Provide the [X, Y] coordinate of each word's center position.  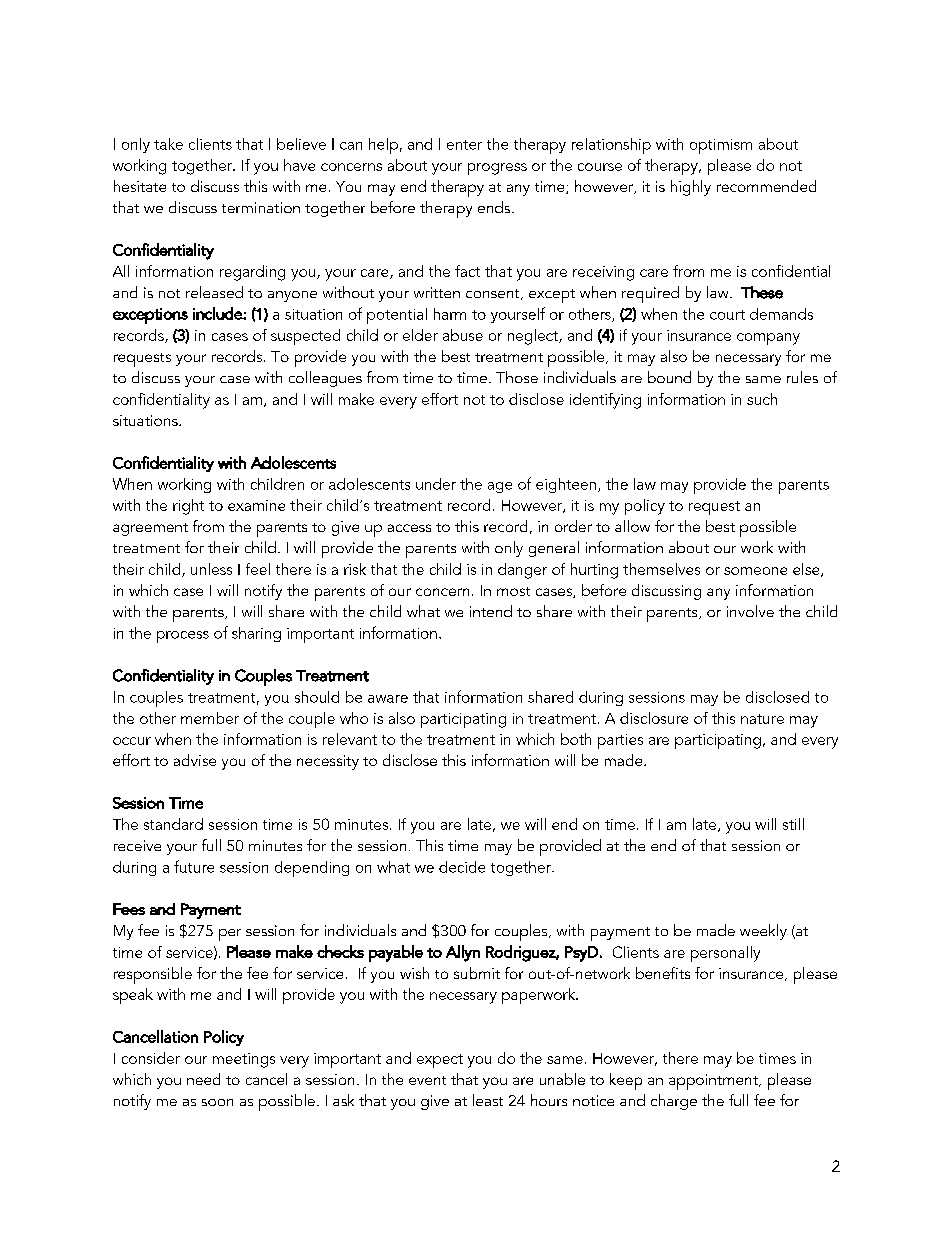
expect [440, 1061]
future [194, 866]
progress [497, 169]
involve [750, 611]
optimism [721, 146]
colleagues [325, 379]
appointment [714, 1082]
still [793, 824]
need [203, 1079]
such [762, 399]
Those [517, 377]
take [168, 144]
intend [491, 611]
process [183, 637]
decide [462, 867]
